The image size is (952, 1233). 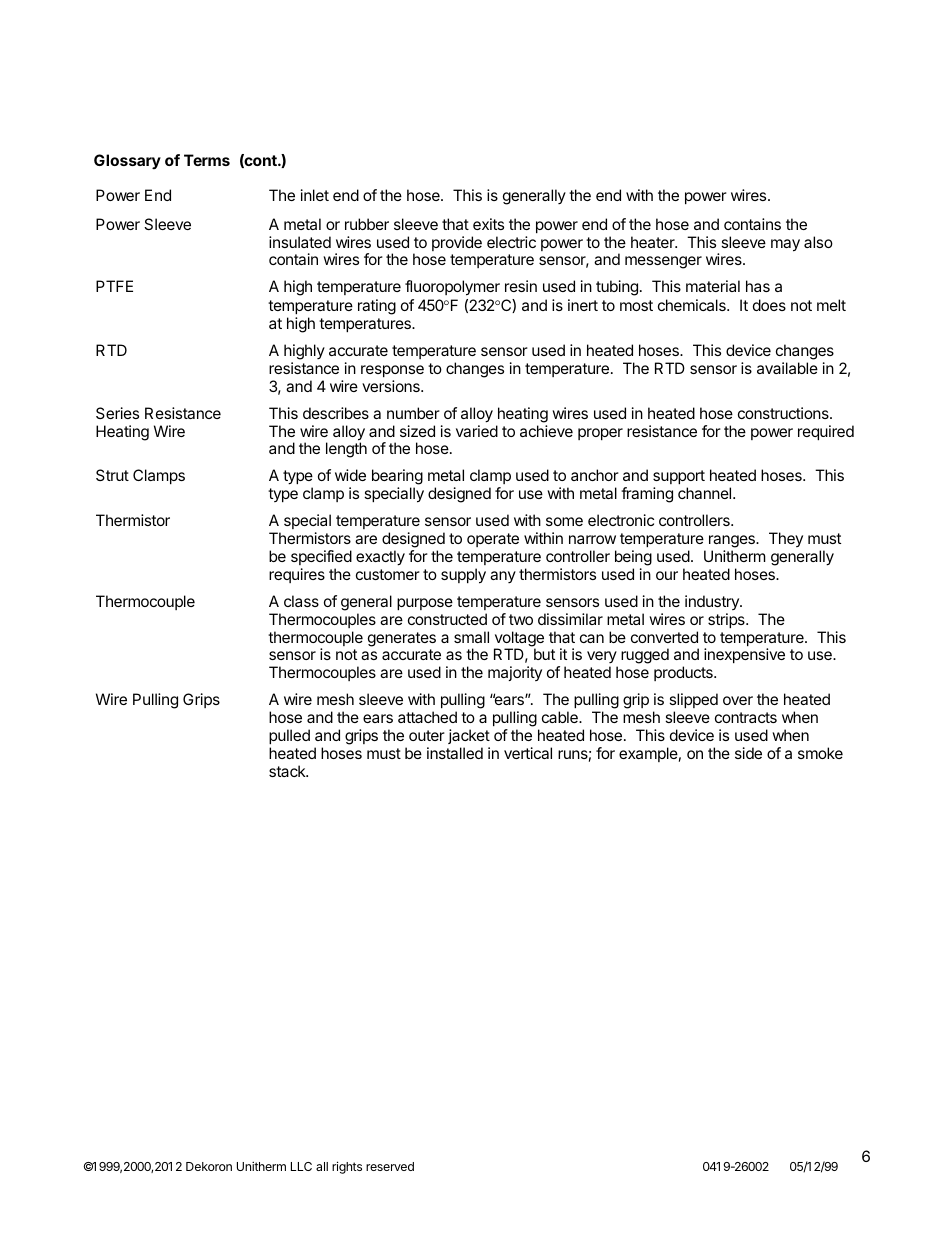 I want to click on LLC, so click(x=301, y=1166).
